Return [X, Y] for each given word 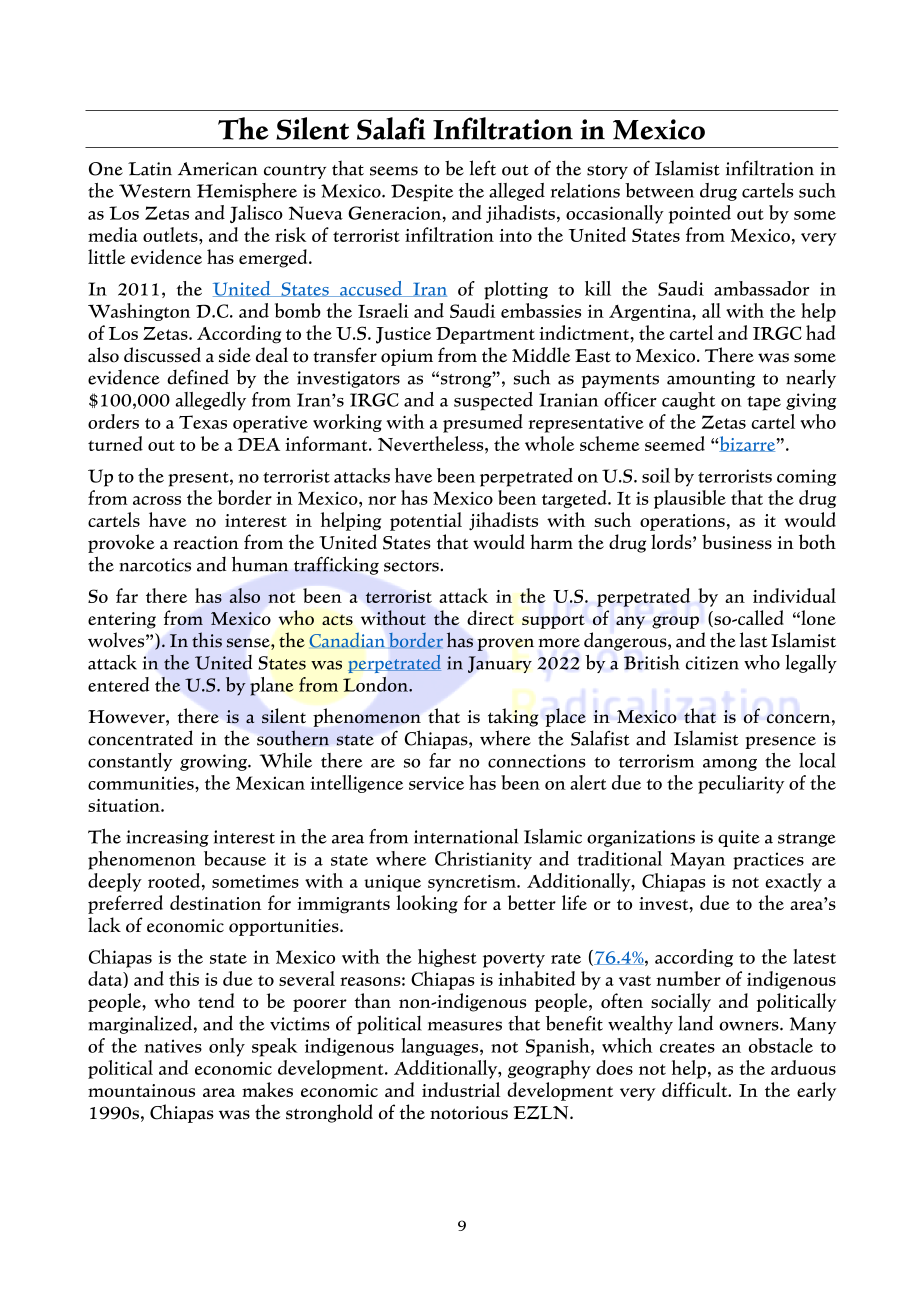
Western [155, 191]
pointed [699, 214]
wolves [117, 640]
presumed [483, 423]
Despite [422, 193]
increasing [167, 838]
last [754, 640]
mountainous [141, 1090]
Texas [203, 422]
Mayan [697, 861]
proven [505, 644]
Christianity [483, 860]
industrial [461, 1089]
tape [764, 403]
